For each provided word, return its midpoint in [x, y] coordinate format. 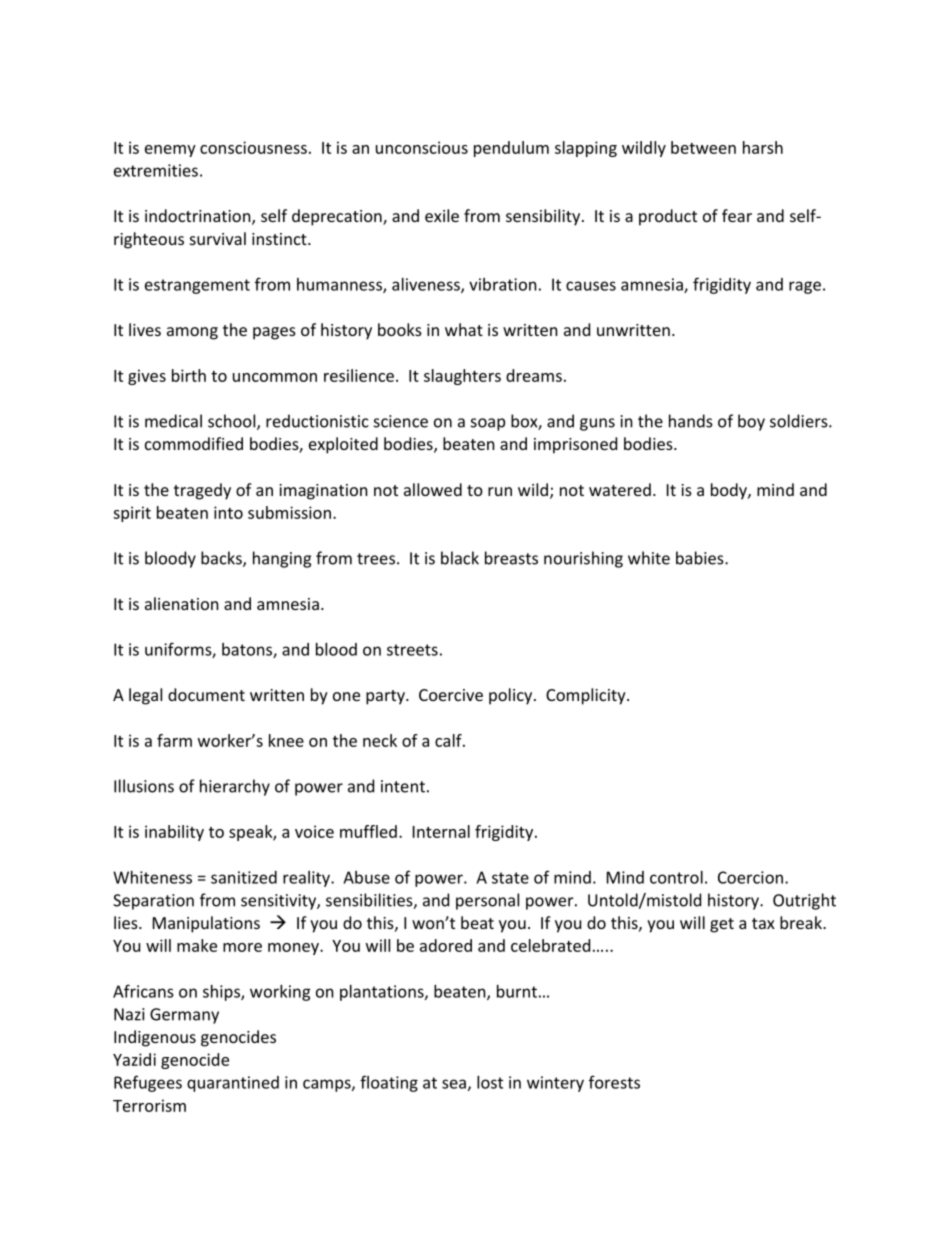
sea [454, 1084]
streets [412, 650]
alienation [182, 603]
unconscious [422, 147]
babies [701, 558]
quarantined [233, 1084]
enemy [170, 151]
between [703, 147]
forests [614, 1082]
